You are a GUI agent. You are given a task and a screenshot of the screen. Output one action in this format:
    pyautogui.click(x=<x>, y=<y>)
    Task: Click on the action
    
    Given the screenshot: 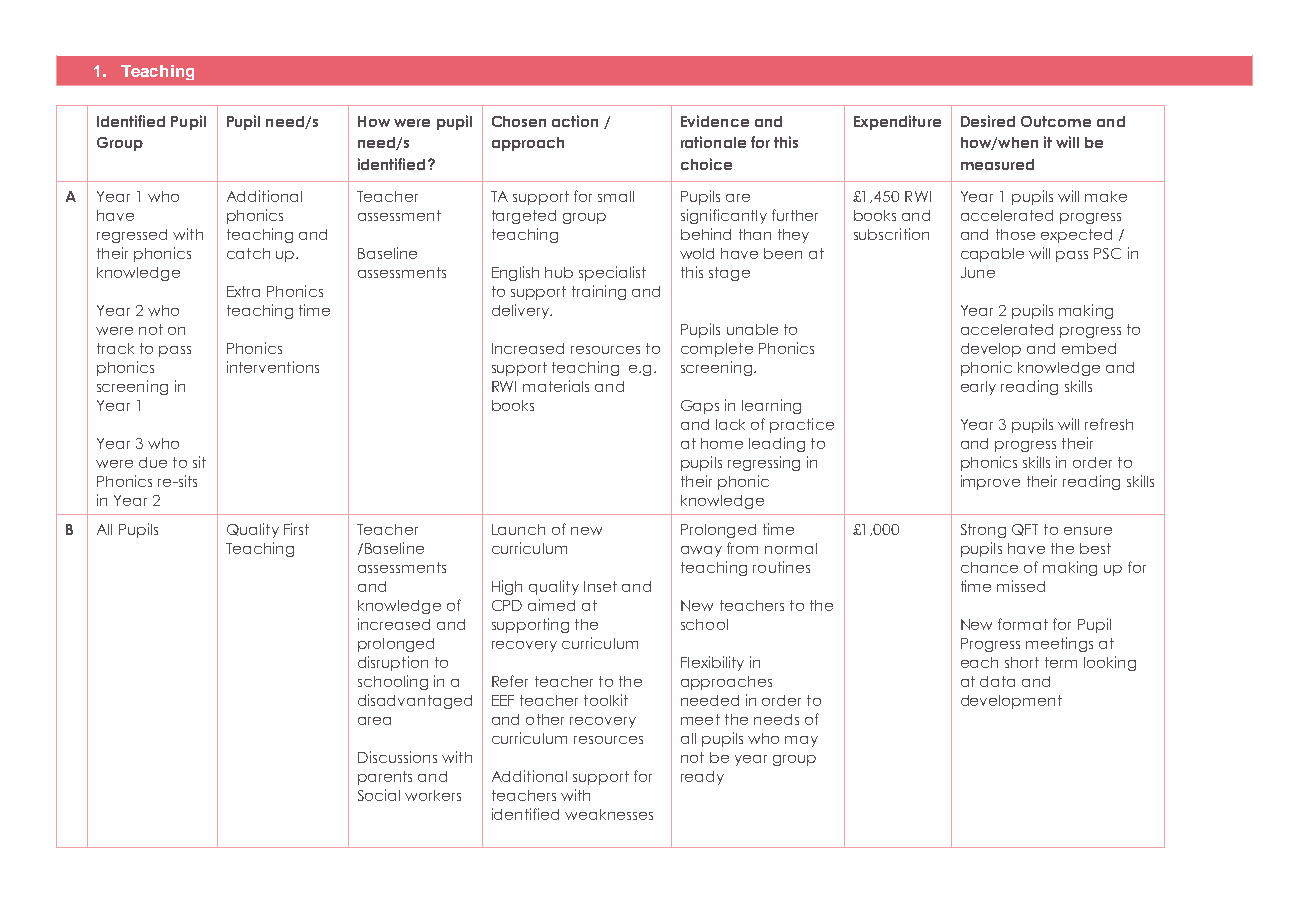 What is the action you would take?
    pyautogui.click(x=575, y=121)
